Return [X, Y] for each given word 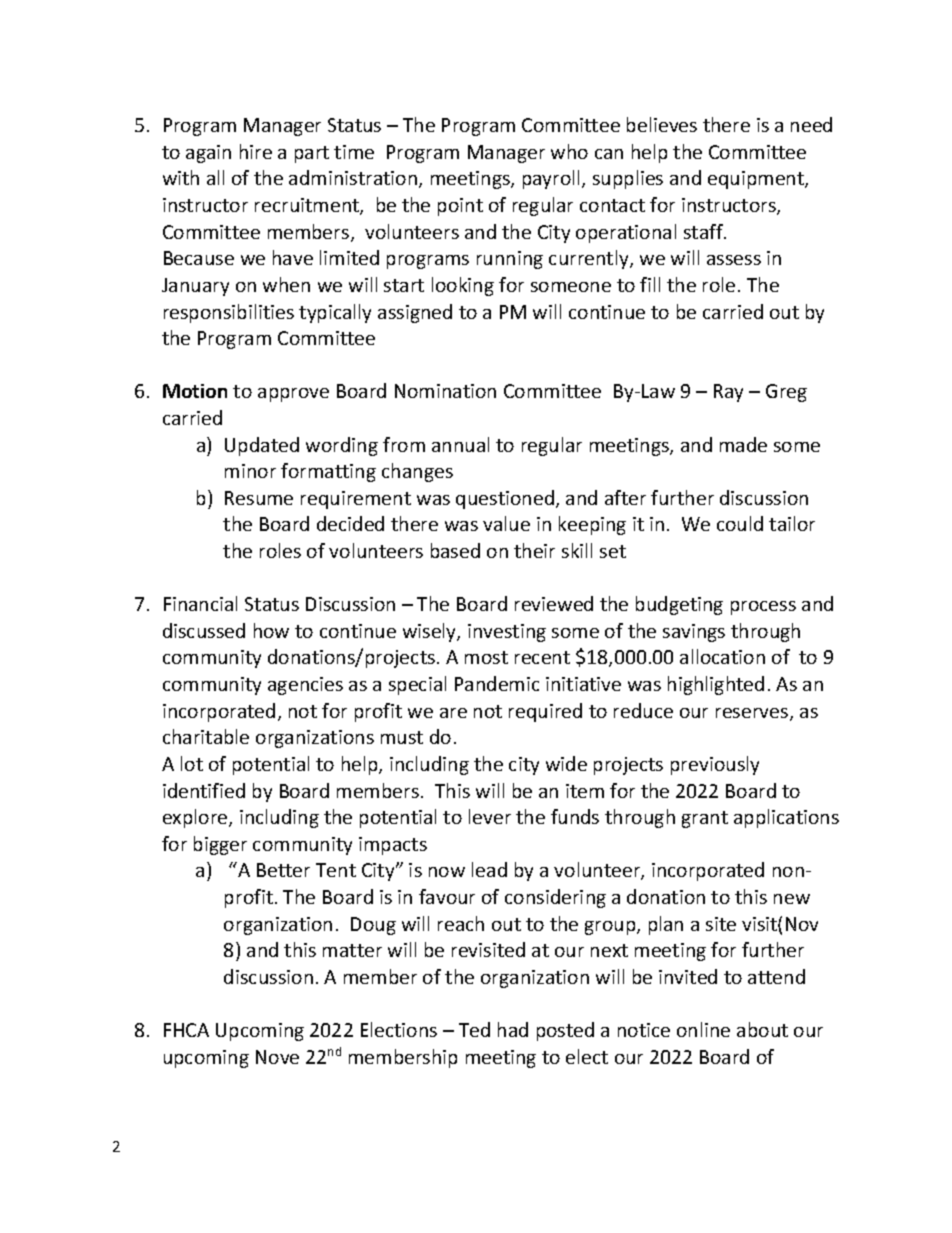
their [534, 550]
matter [352, 950]
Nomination [445, 391]
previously [715, 765]
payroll [553, 179]
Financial [200, 603]
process [763, 608]
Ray [728, 393]
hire [256, 151]
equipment [757, 180]
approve [293, 395]
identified [204, 790]
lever [490, 816]
